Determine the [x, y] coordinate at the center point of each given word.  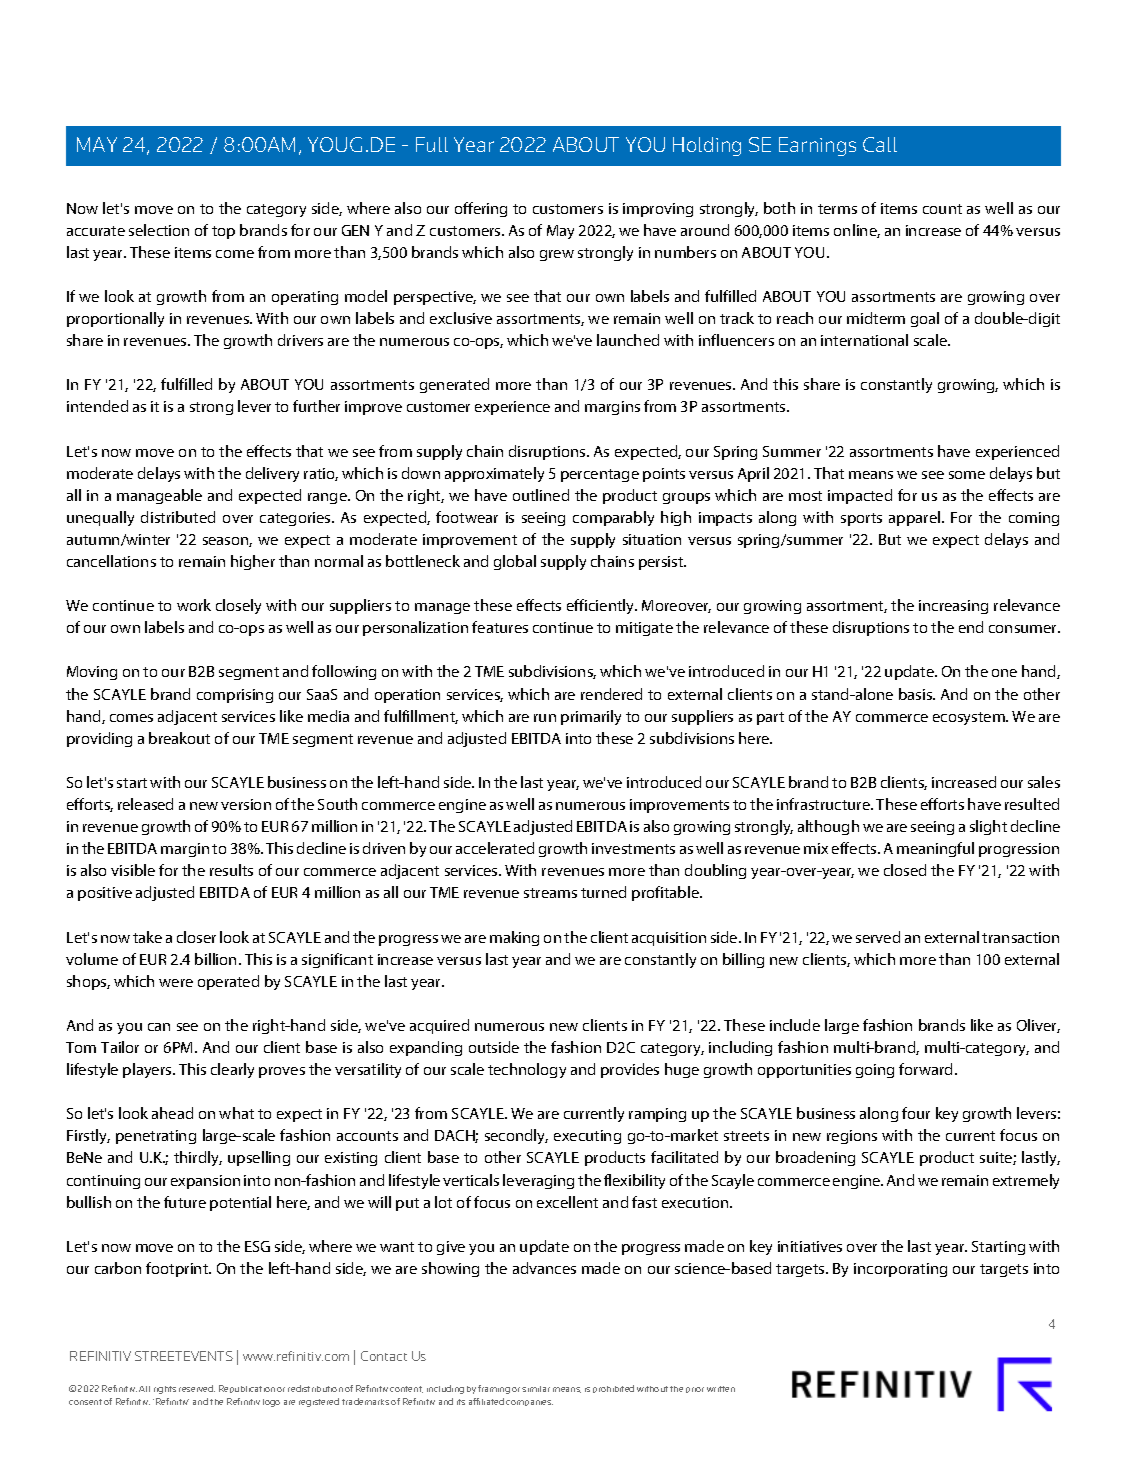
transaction [1020, 937]
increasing [953, 607]
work [194, 605]
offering [481, 209]
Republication [247, 1389]
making [514, 938]
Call [880, 144]
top [223, 232]
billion [215, 959]
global [515, 562]
